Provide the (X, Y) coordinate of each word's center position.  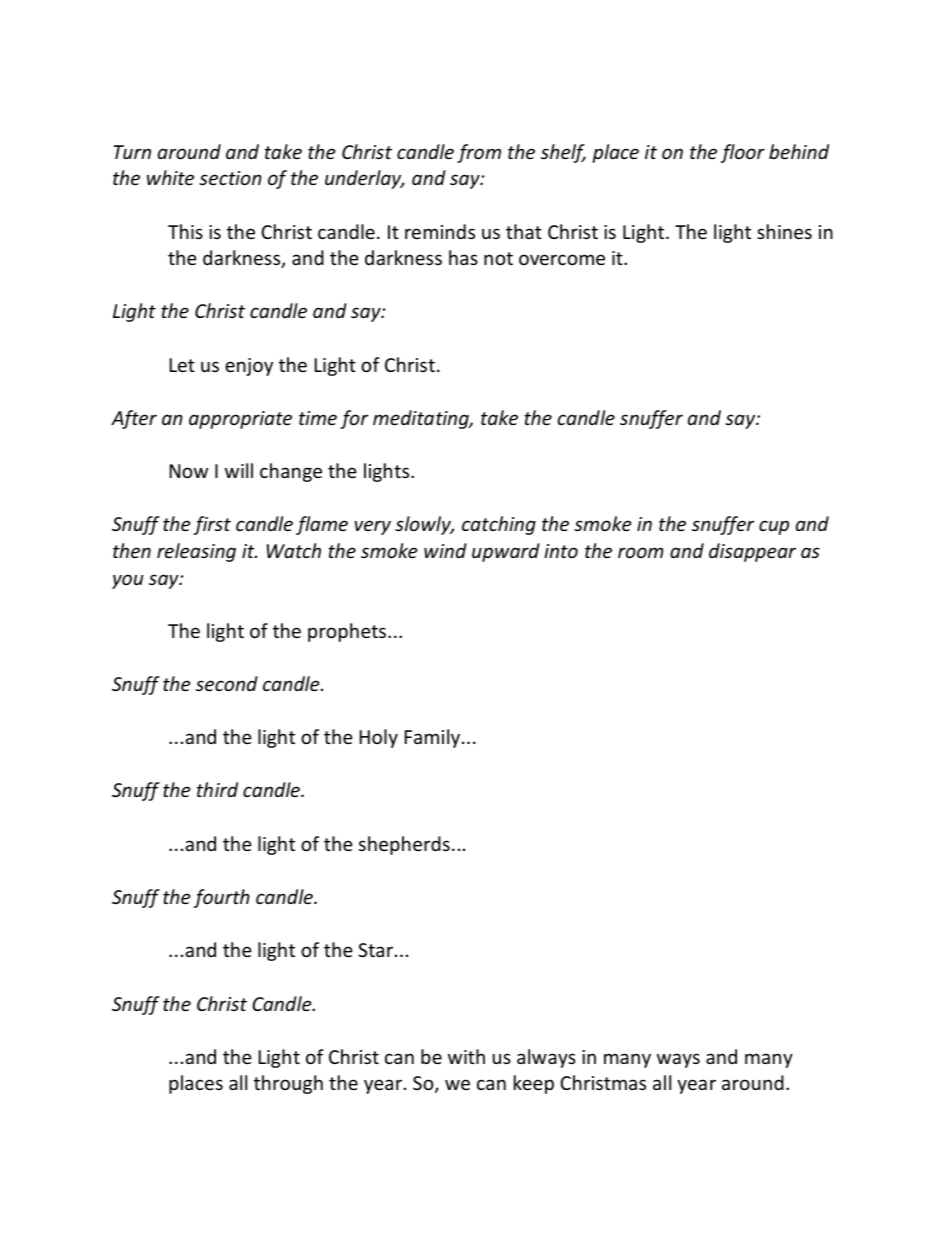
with (466, 1056)
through (288, 1084)
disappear (752, 552)
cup (774, 527)
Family (434, 738)
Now (189, 471)
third (217, 789)
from (479, 153)
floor (742, 153)
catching (499, 525)
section (230, 178)
